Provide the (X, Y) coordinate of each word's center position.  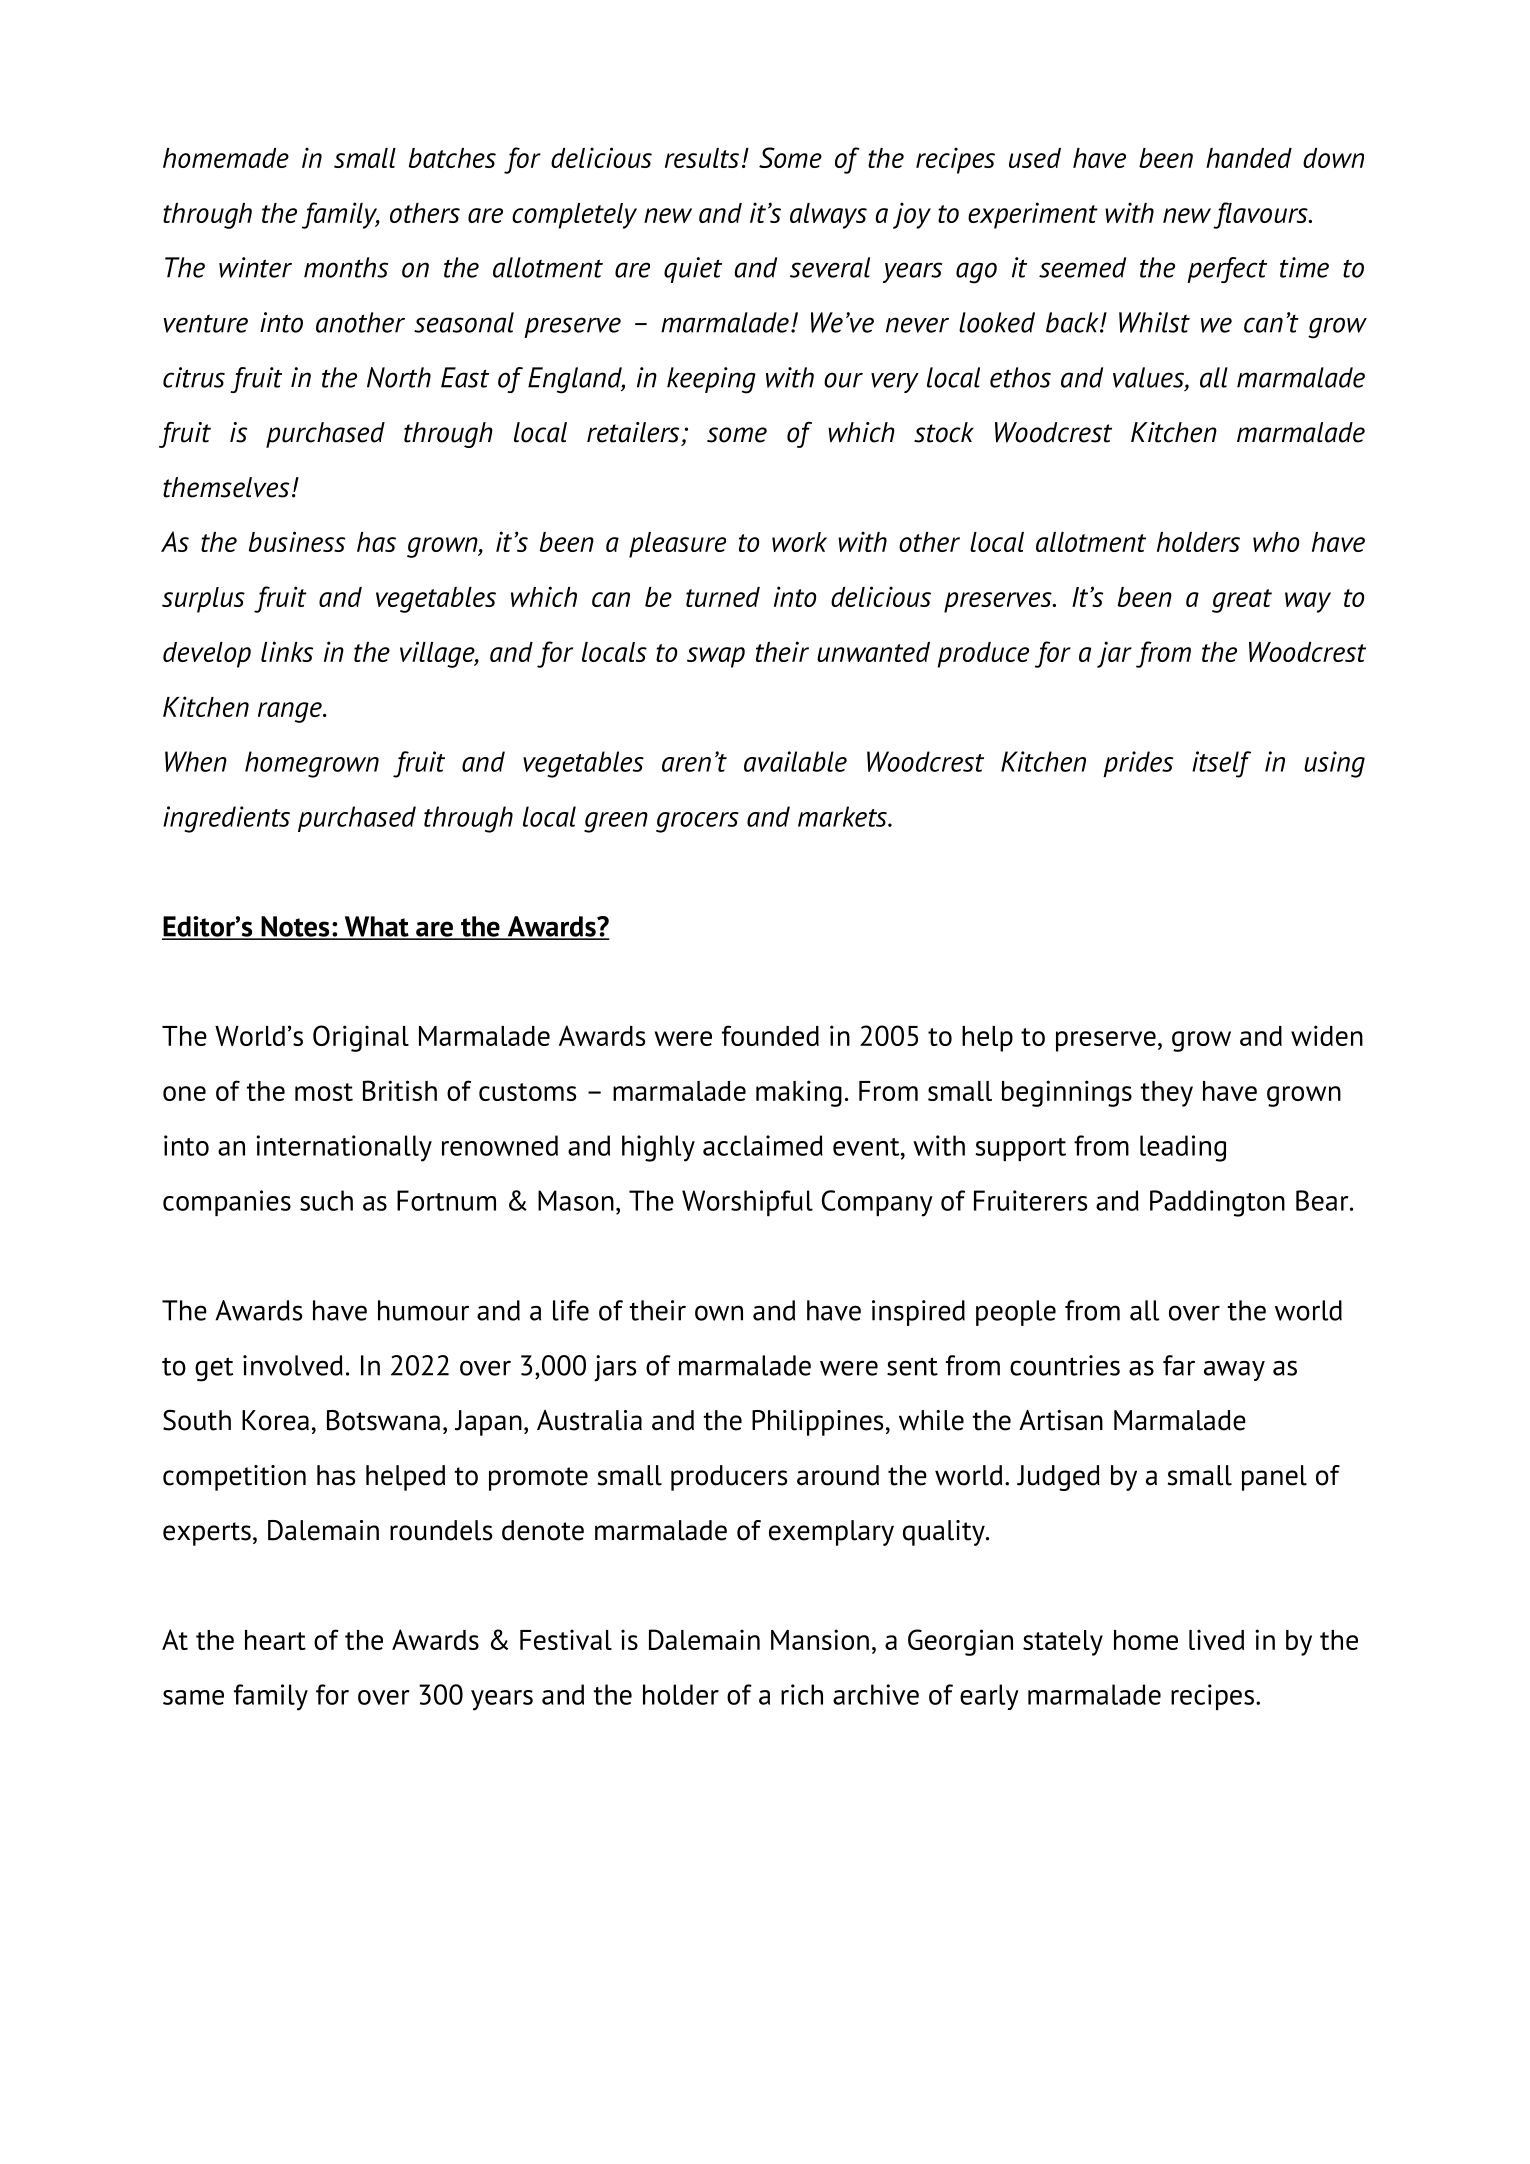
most (324, 1092)
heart (275, 1640)
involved (293, 1365)
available (795, 761)
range (291, 712)
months (346, 267)
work (799, 542)
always (828, 216)
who (1276, 542)
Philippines (817, 1423)
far (1179, 1365)
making (799, 1093)
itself (1221, 764)
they (1167, 1094)
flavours (1261, 215)
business (297, 541)
